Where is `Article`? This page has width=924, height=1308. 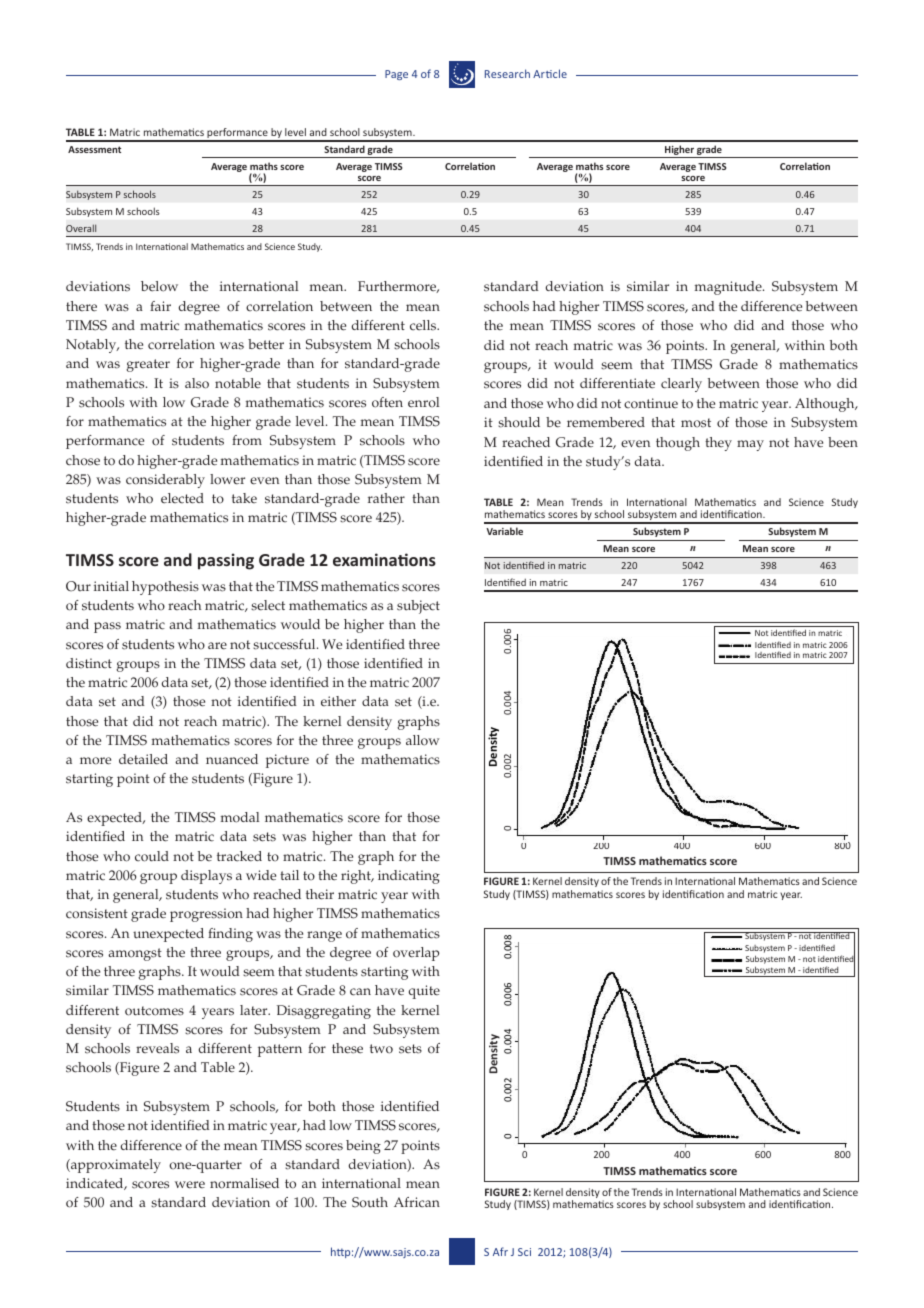 Article is located at coordinates (550, 73).
